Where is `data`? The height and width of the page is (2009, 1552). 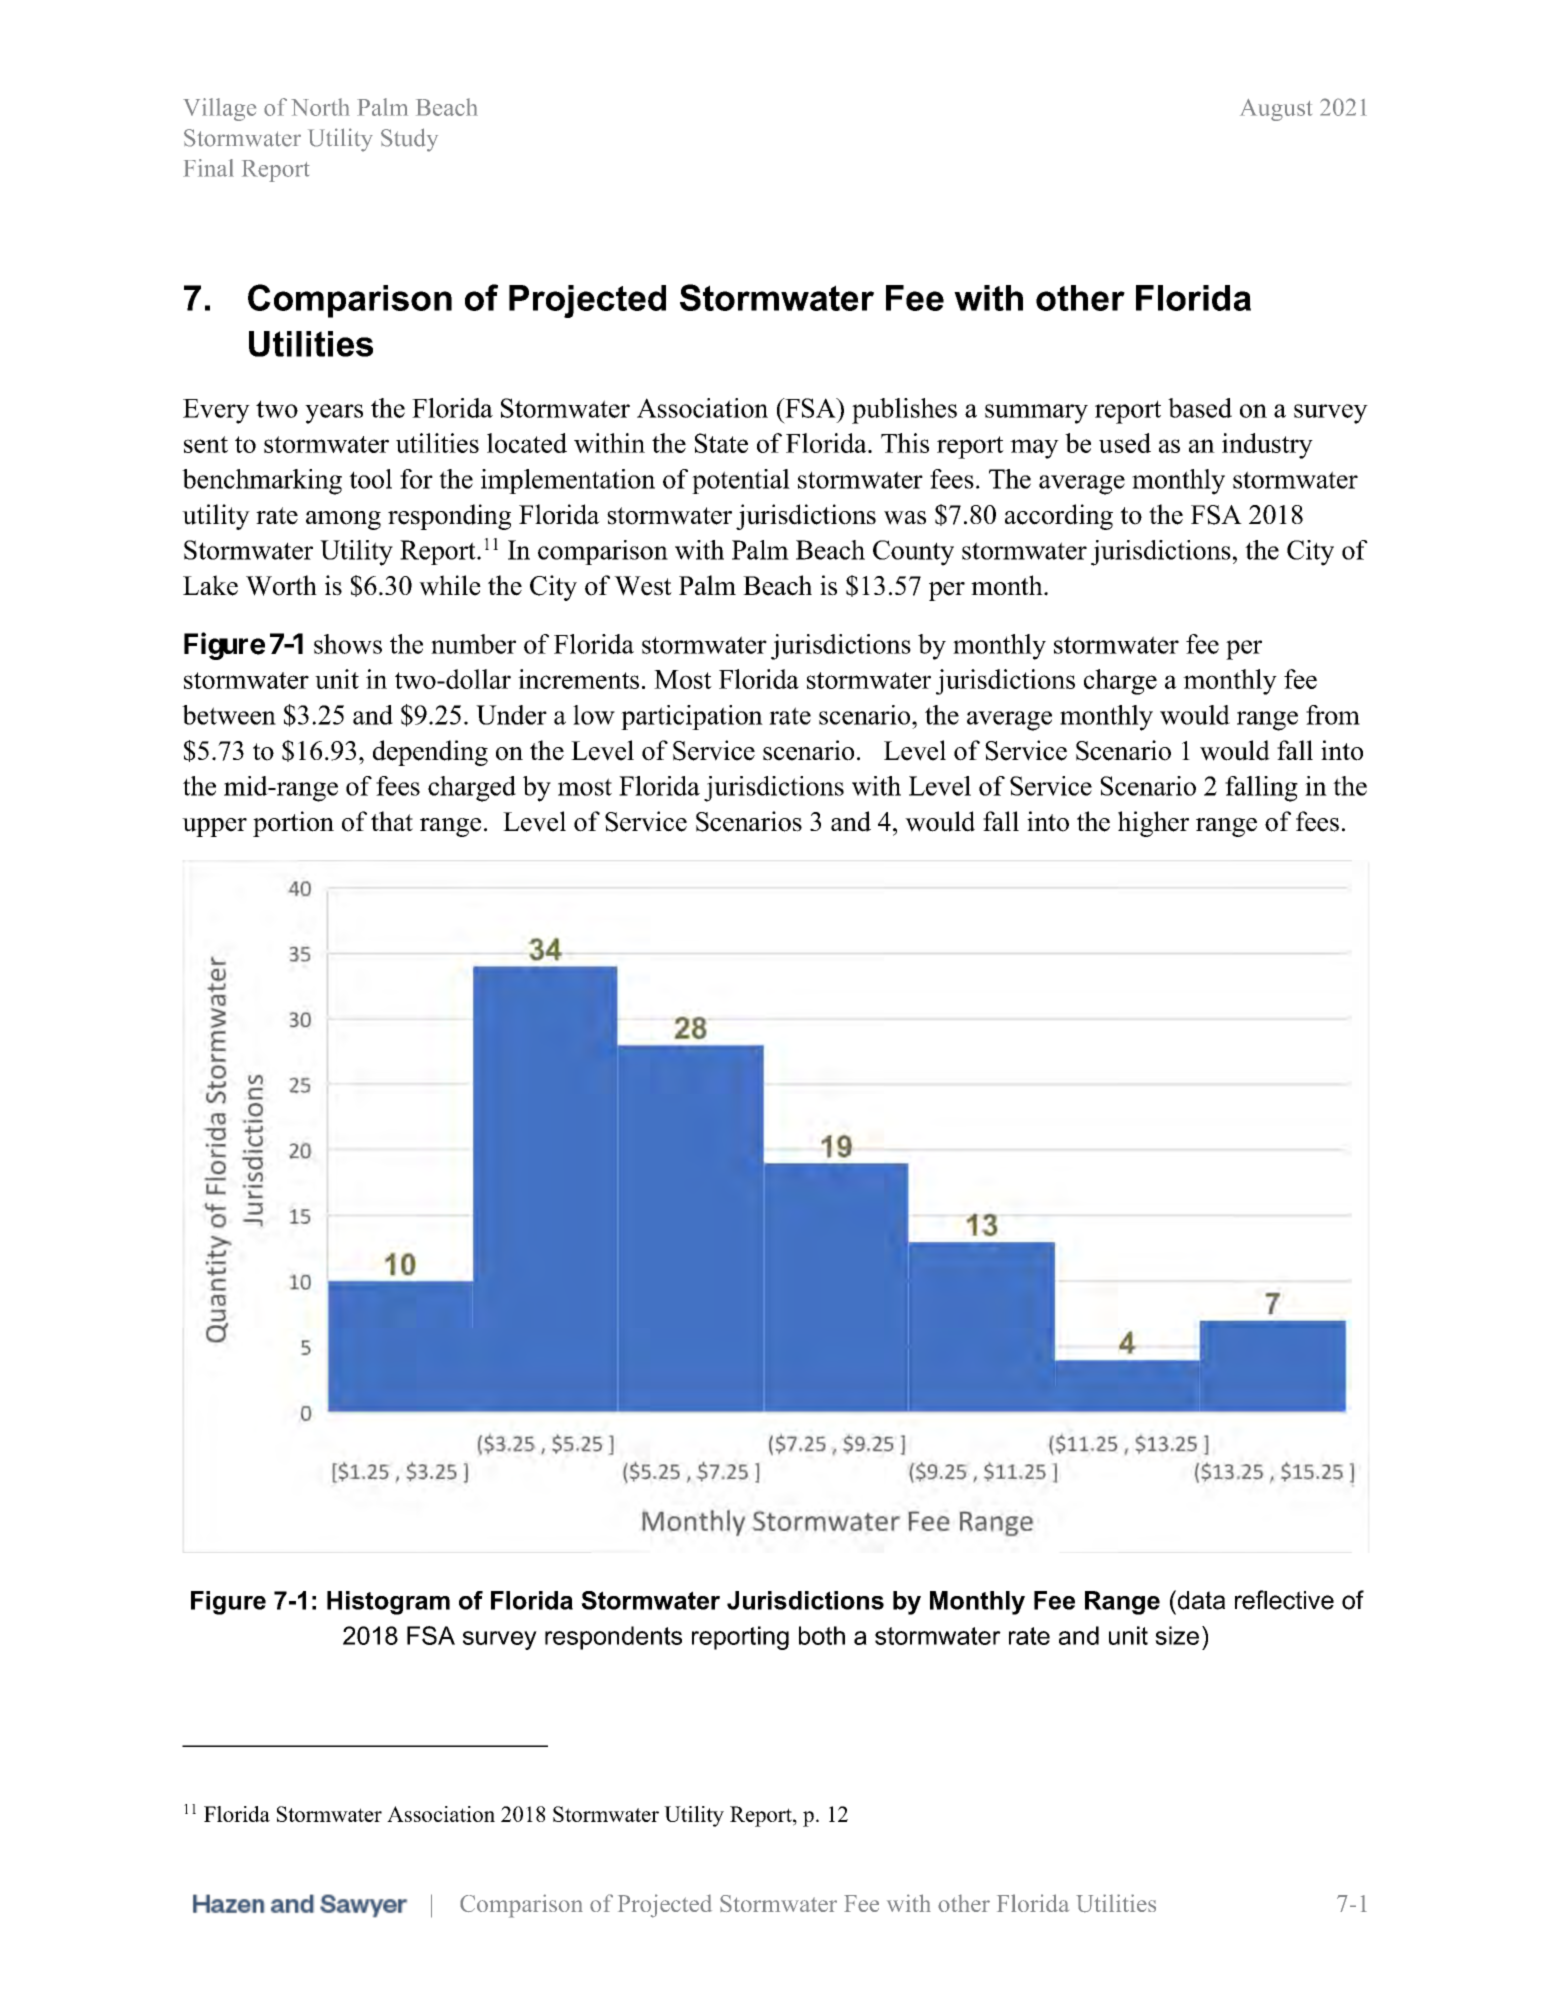
data is located at coordinates (1200, 1600).
